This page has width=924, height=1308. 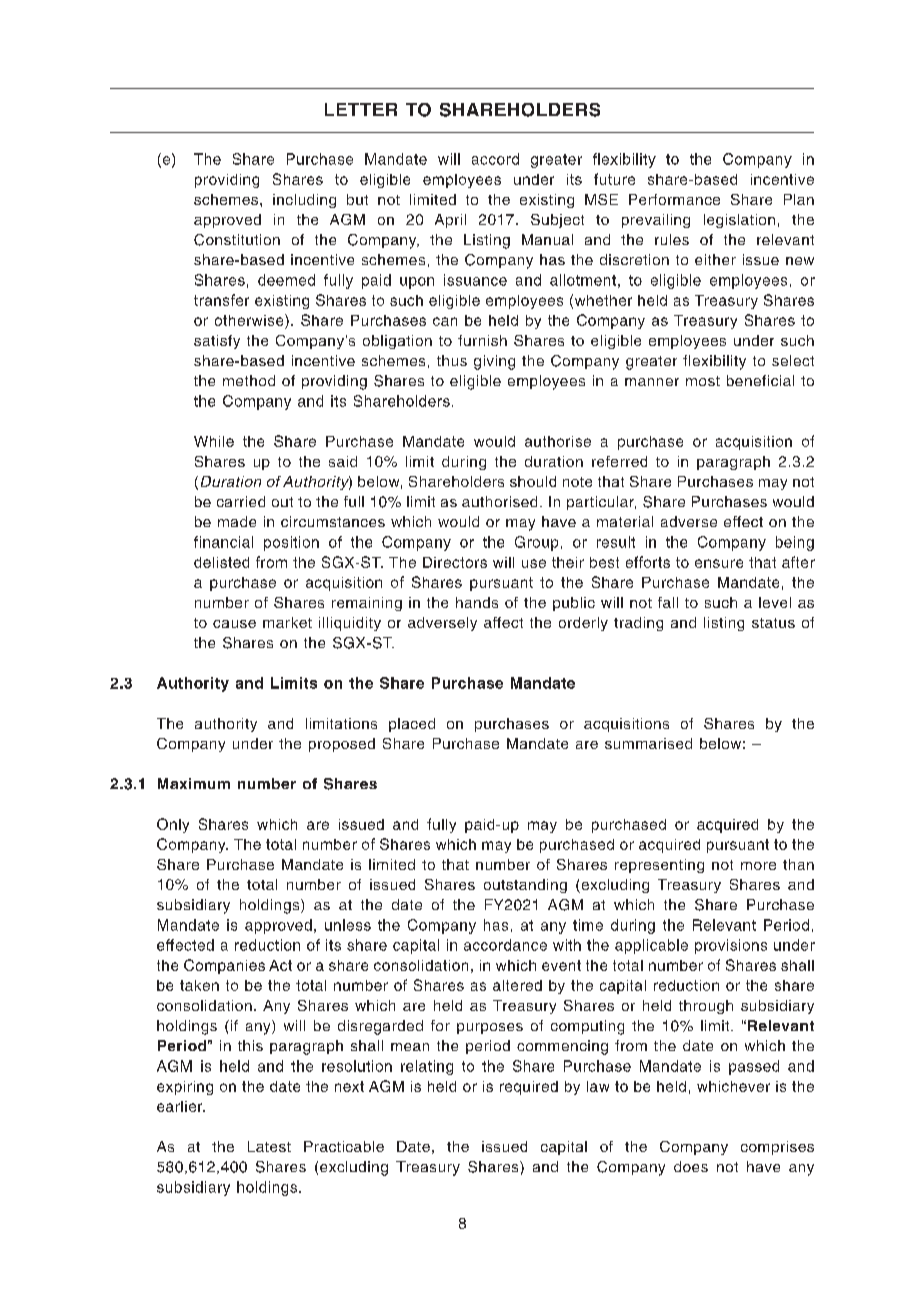 I want to click on cause, so click(x=234, y=624).
